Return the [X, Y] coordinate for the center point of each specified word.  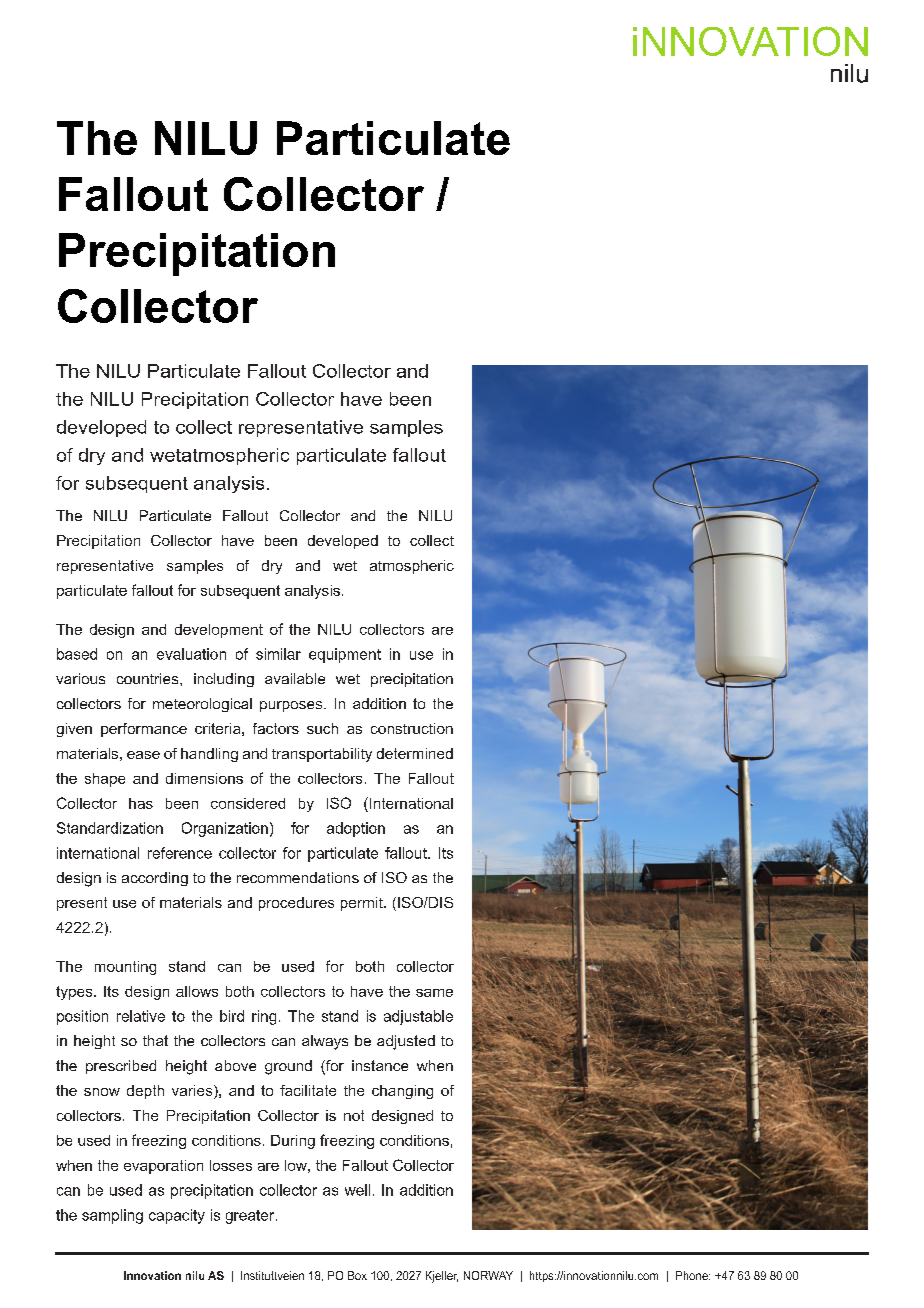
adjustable [418, 1017]
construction [412, 728]
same [434, 993]
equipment [345, 655]
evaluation [191, 654]
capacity [177, 1216]
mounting [125, 968]
